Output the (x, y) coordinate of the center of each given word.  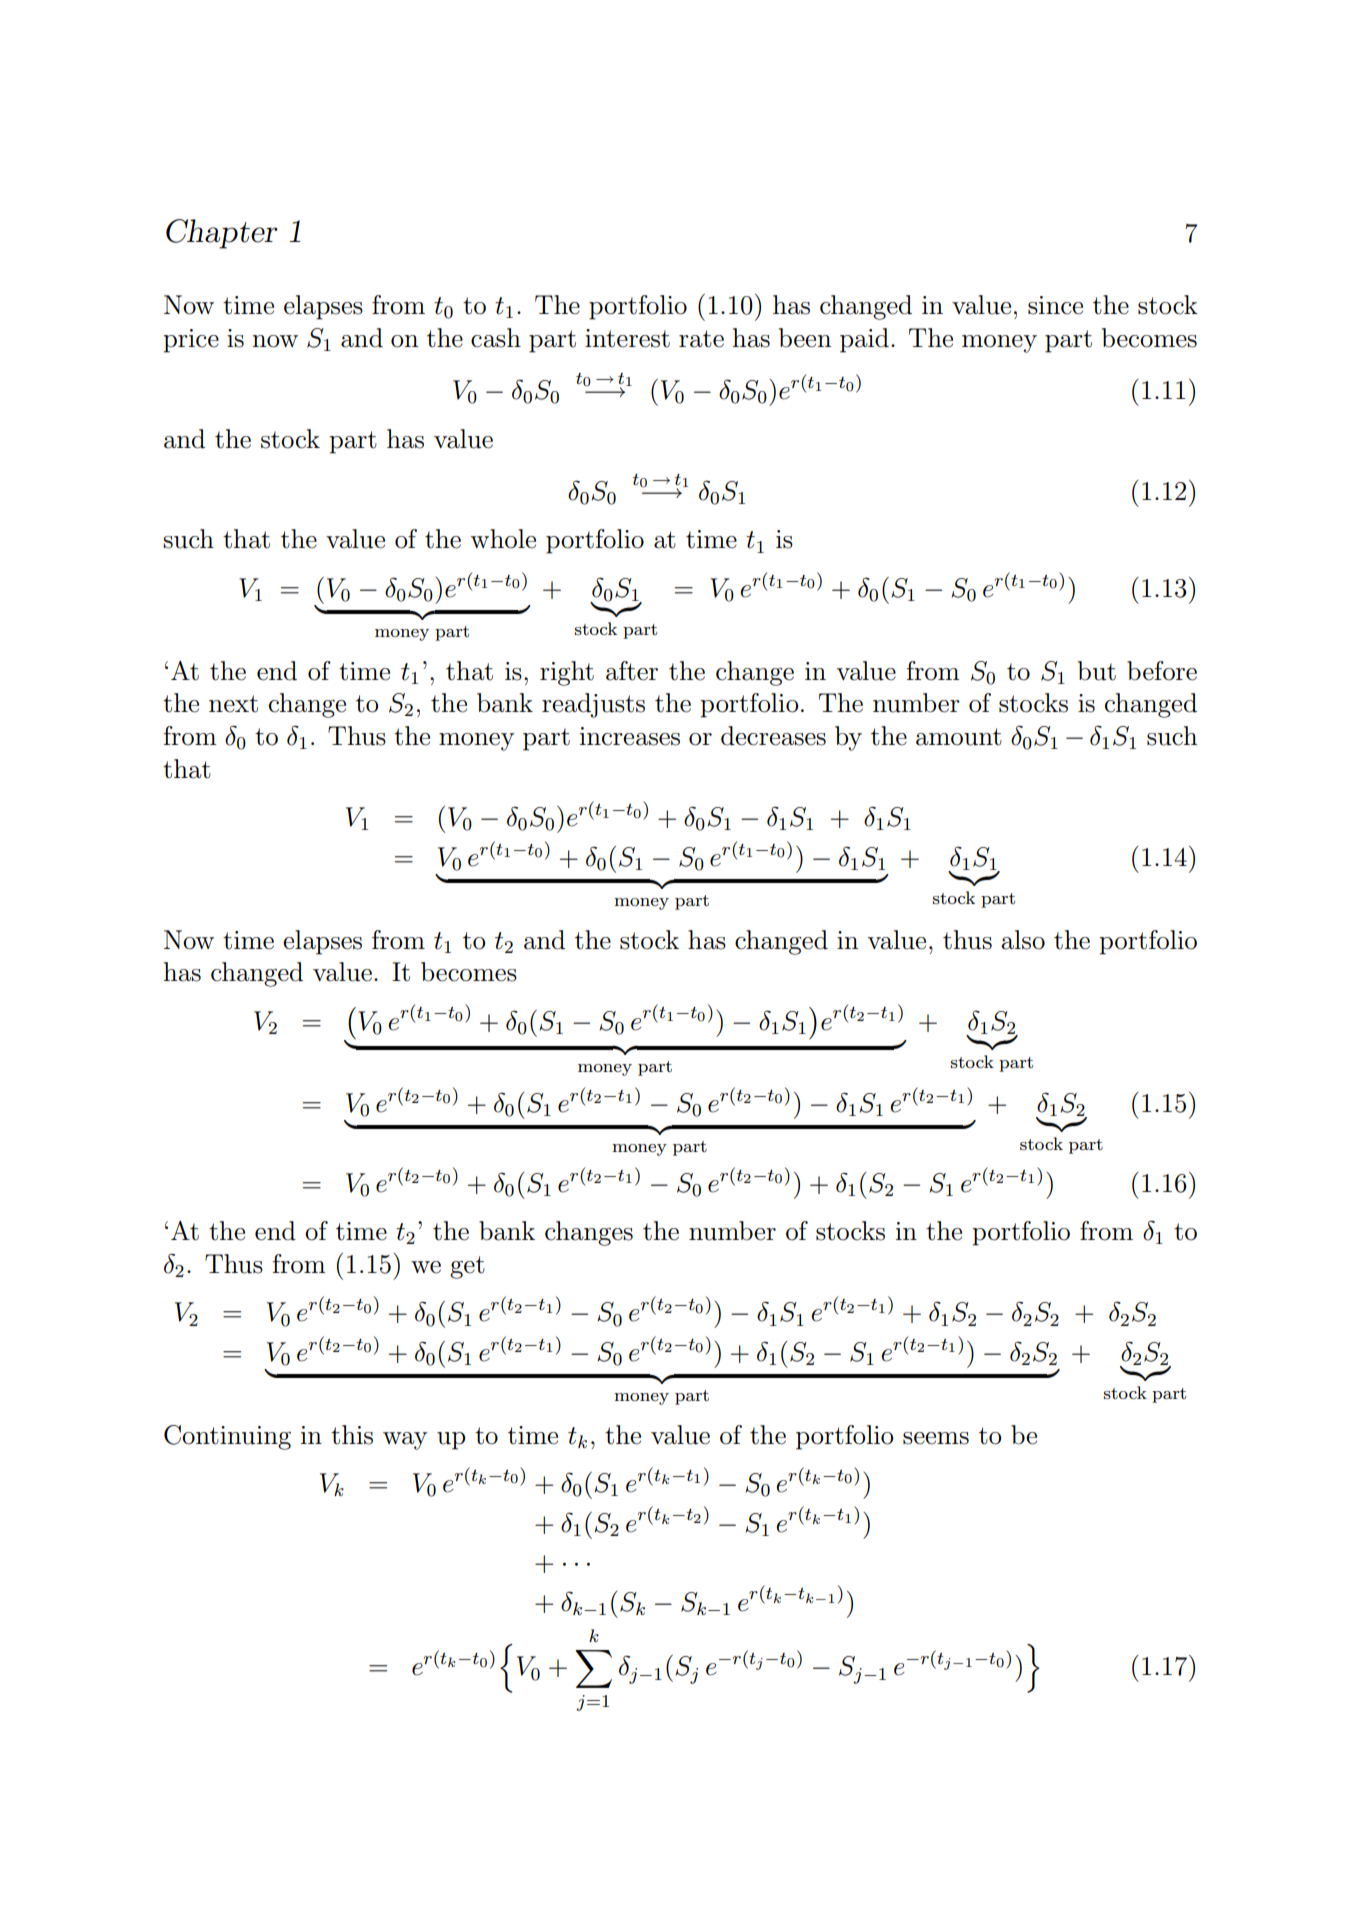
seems (936, 1438)
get (467, 1267)
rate (701, 339)
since (1055, 305)
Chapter (222, 234)
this (352, 1435)
